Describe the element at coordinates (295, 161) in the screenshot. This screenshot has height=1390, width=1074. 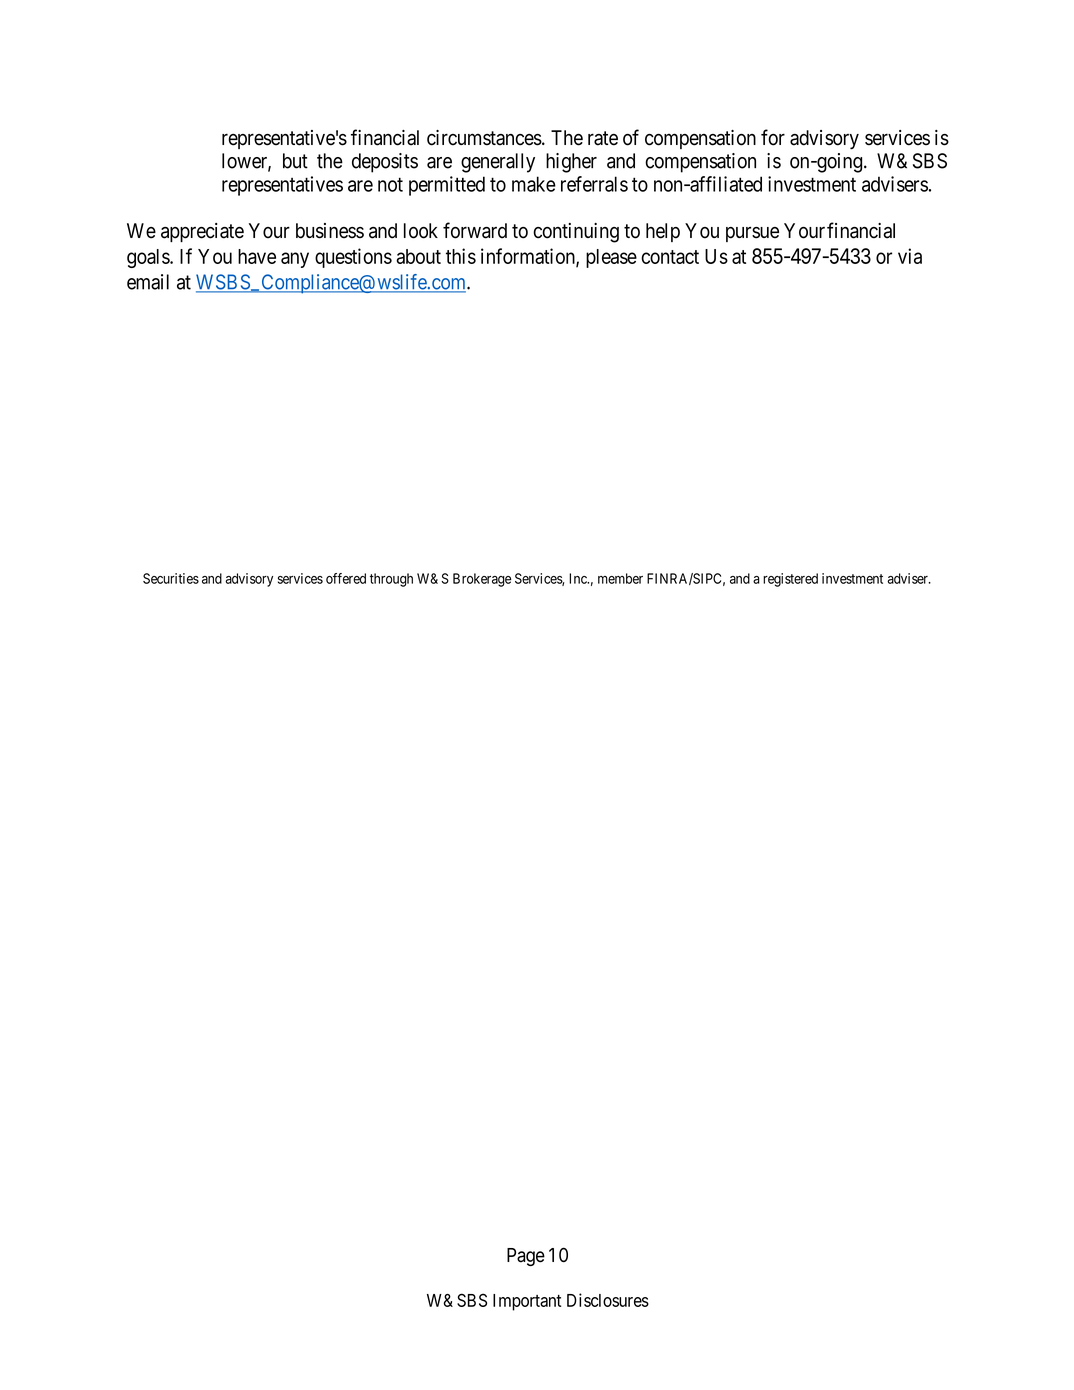
I see `but` at that location.
